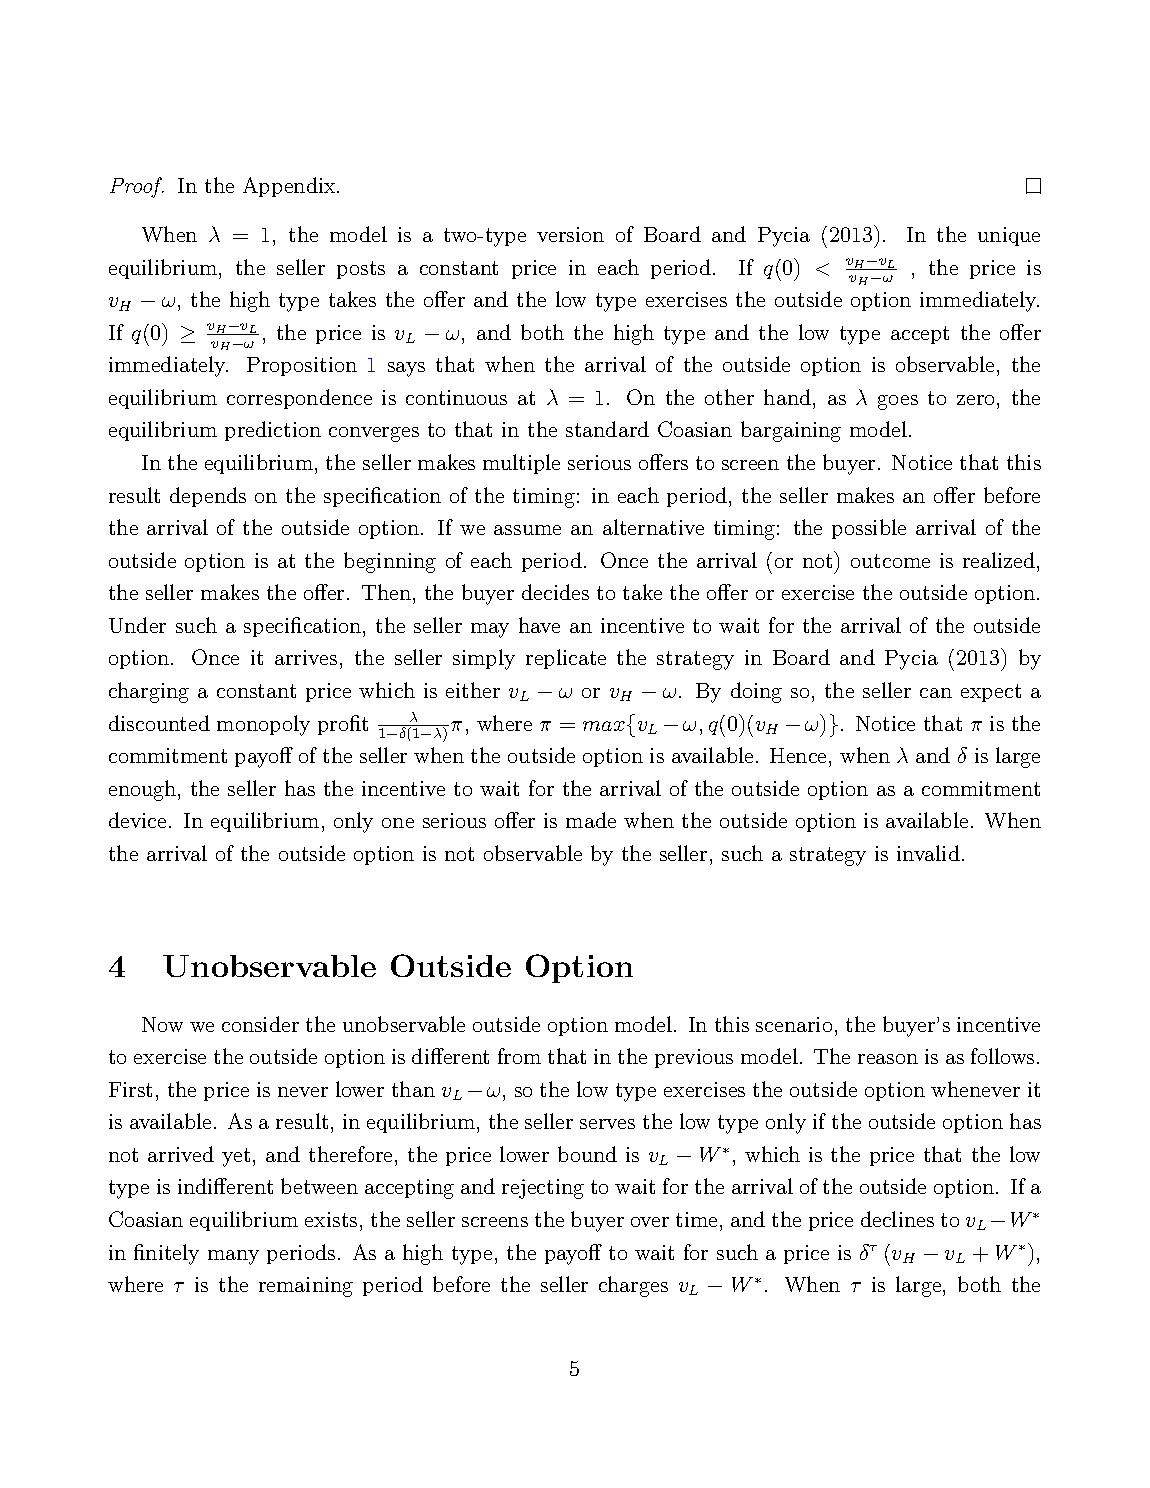  What do you see at coordinates (928, 853) in the screenshot?
I see `invalid` at bounding box center [928, 853].
